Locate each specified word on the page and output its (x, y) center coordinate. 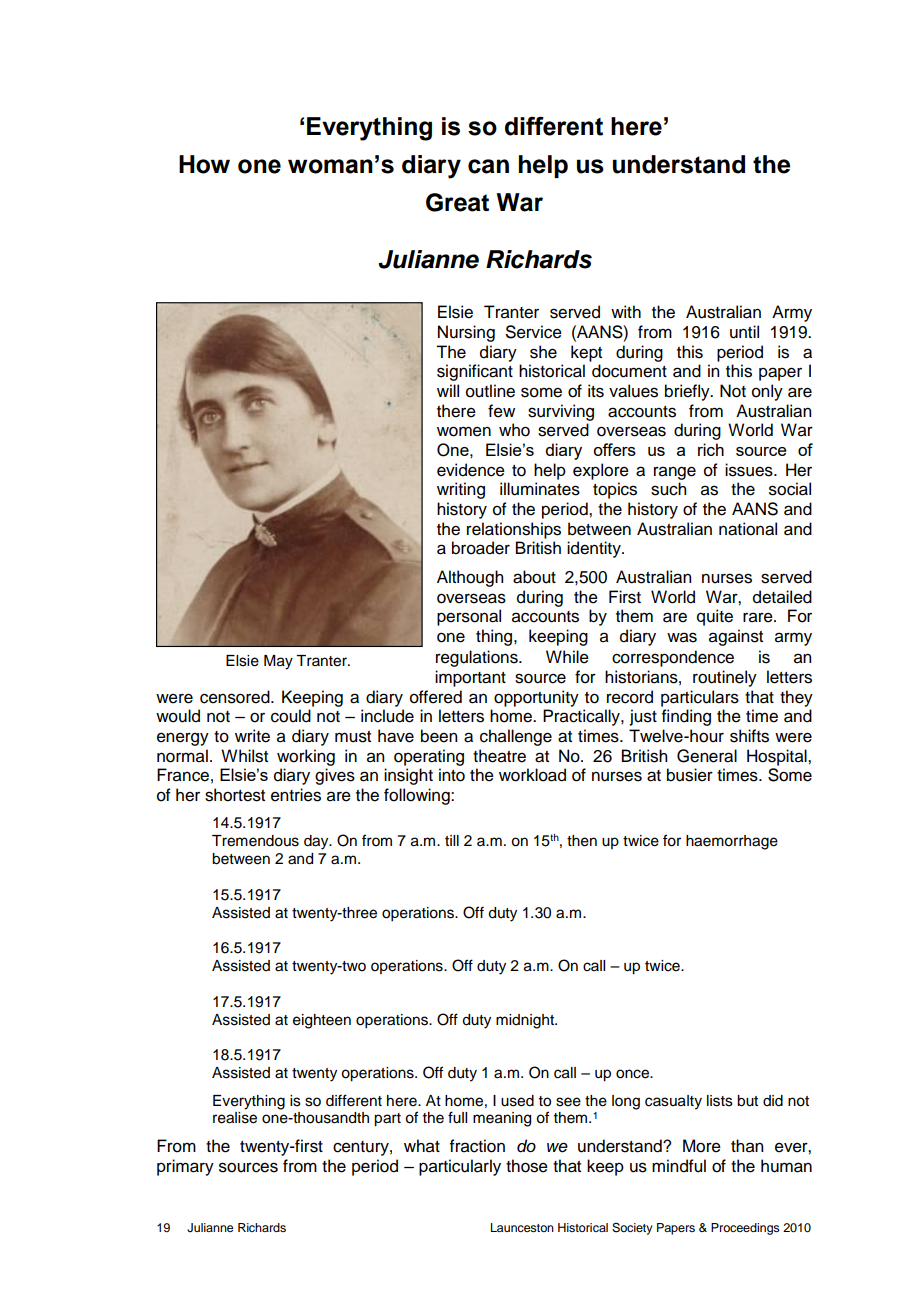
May (278, 662)
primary (185, 1167)
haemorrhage (732, 842)
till (452, 840)
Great (457, 202)
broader (481, 548)
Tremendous (255, 841)
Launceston (522, 1227)
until (744, 332)
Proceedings (745, 1229)
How (204, 164)
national (748, 529)
